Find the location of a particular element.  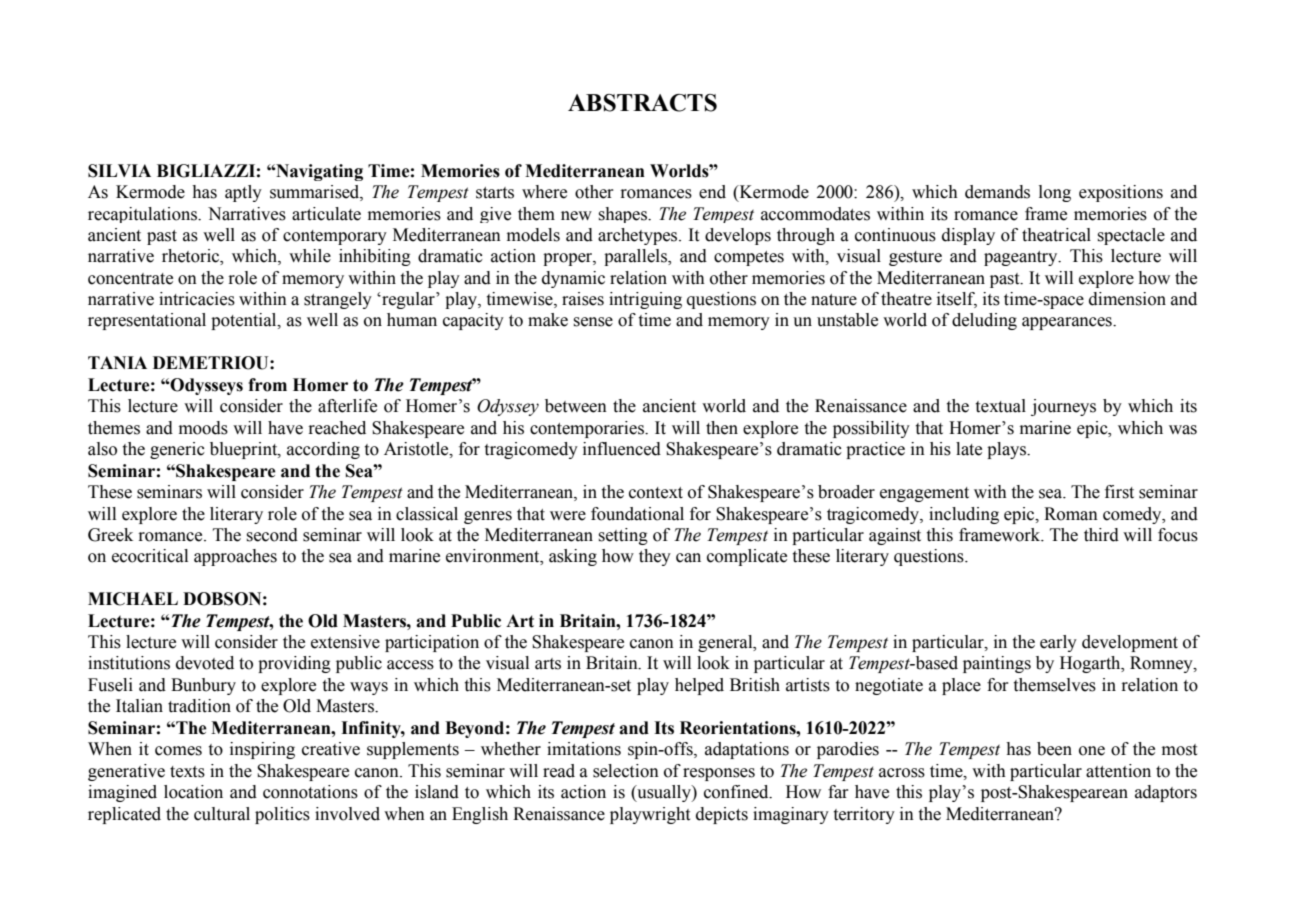

dimension is located at coordinates (1127, 299).
